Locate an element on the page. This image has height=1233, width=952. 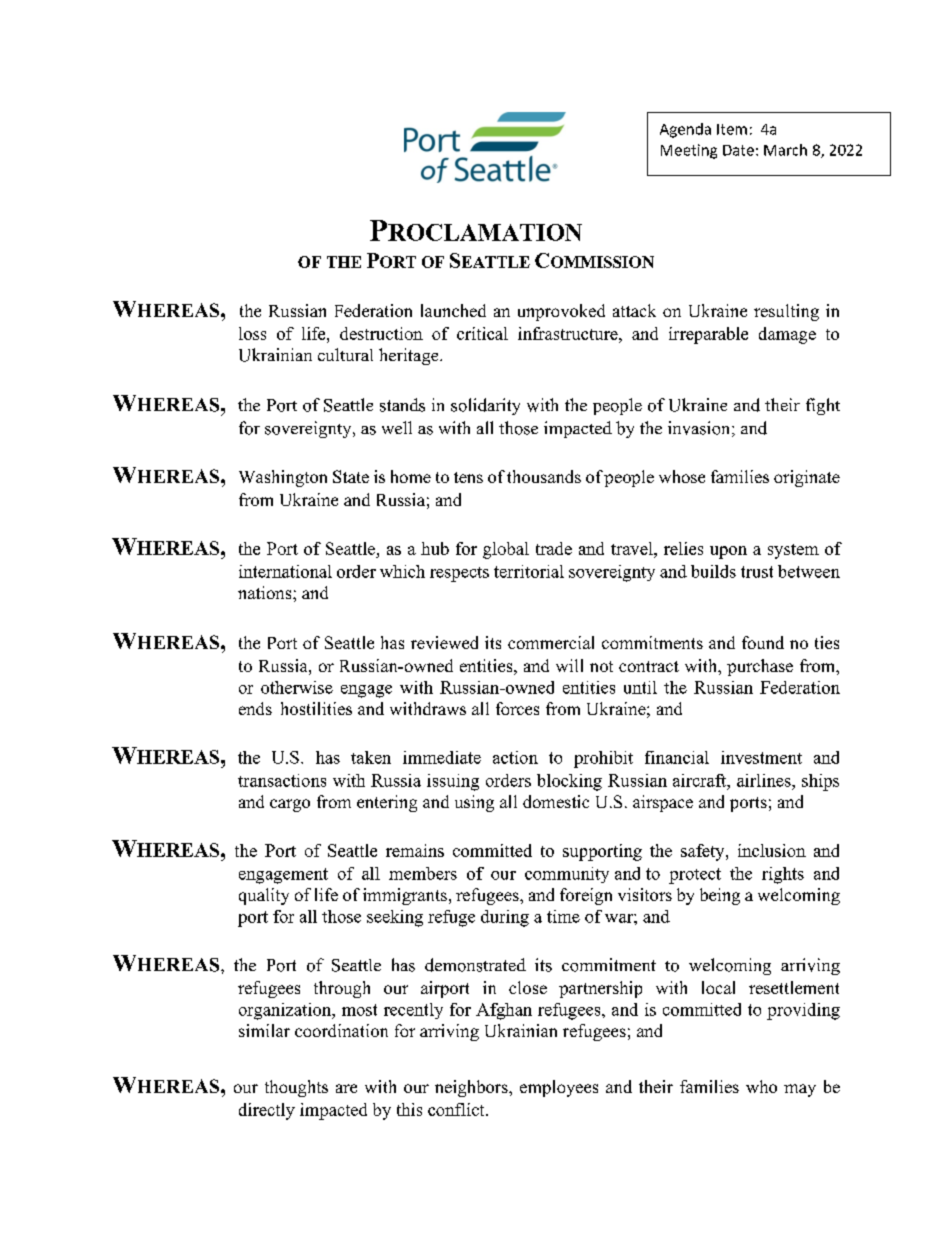
State is located at coordinates (351, 476).
